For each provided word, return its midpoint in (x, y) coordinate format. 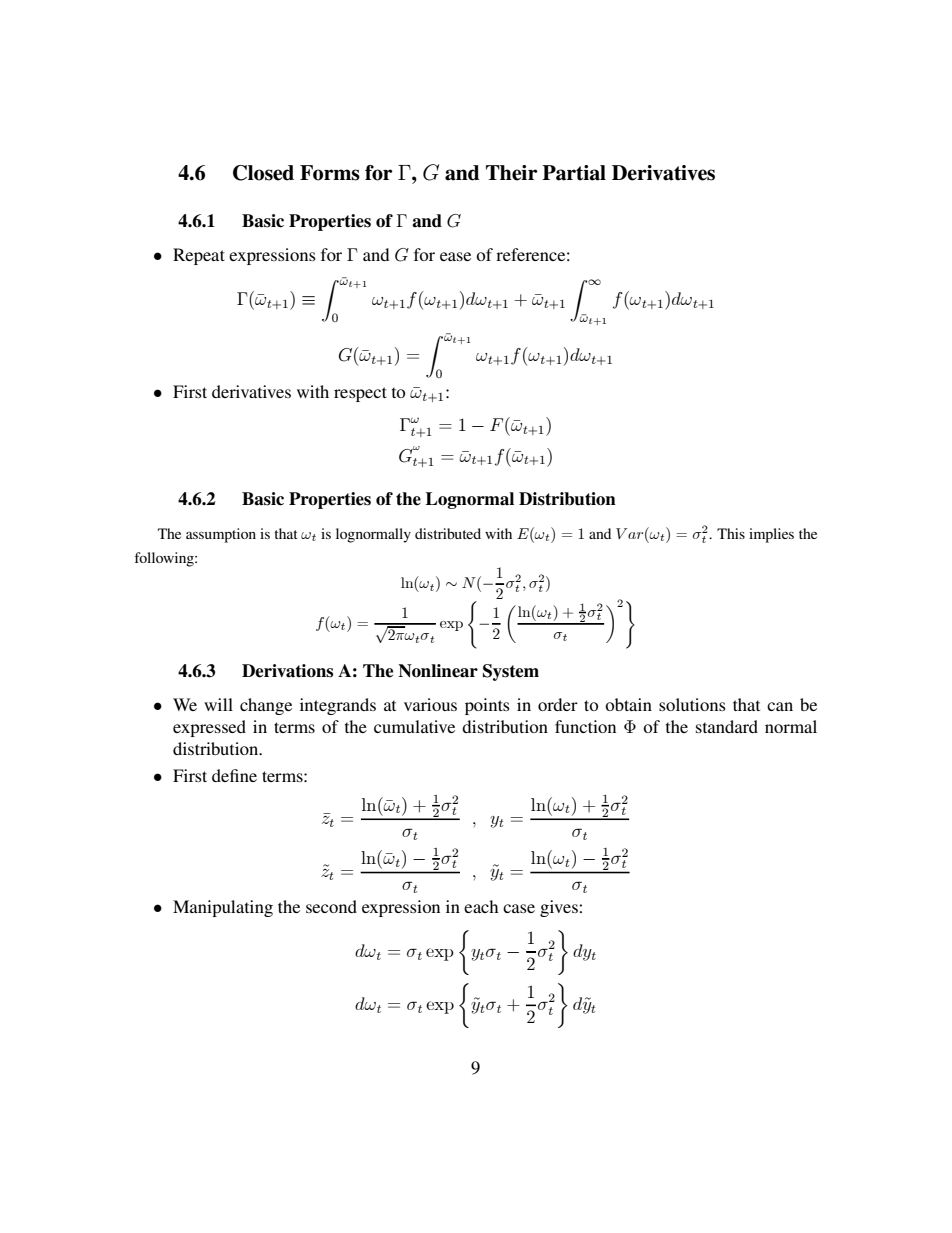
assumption (221, 535)
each (481, 906)
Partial (574, 173)
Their (512, 173)
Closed (263, 173)
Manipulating (223, 908)
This (731, 533)
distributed (448, 533)
